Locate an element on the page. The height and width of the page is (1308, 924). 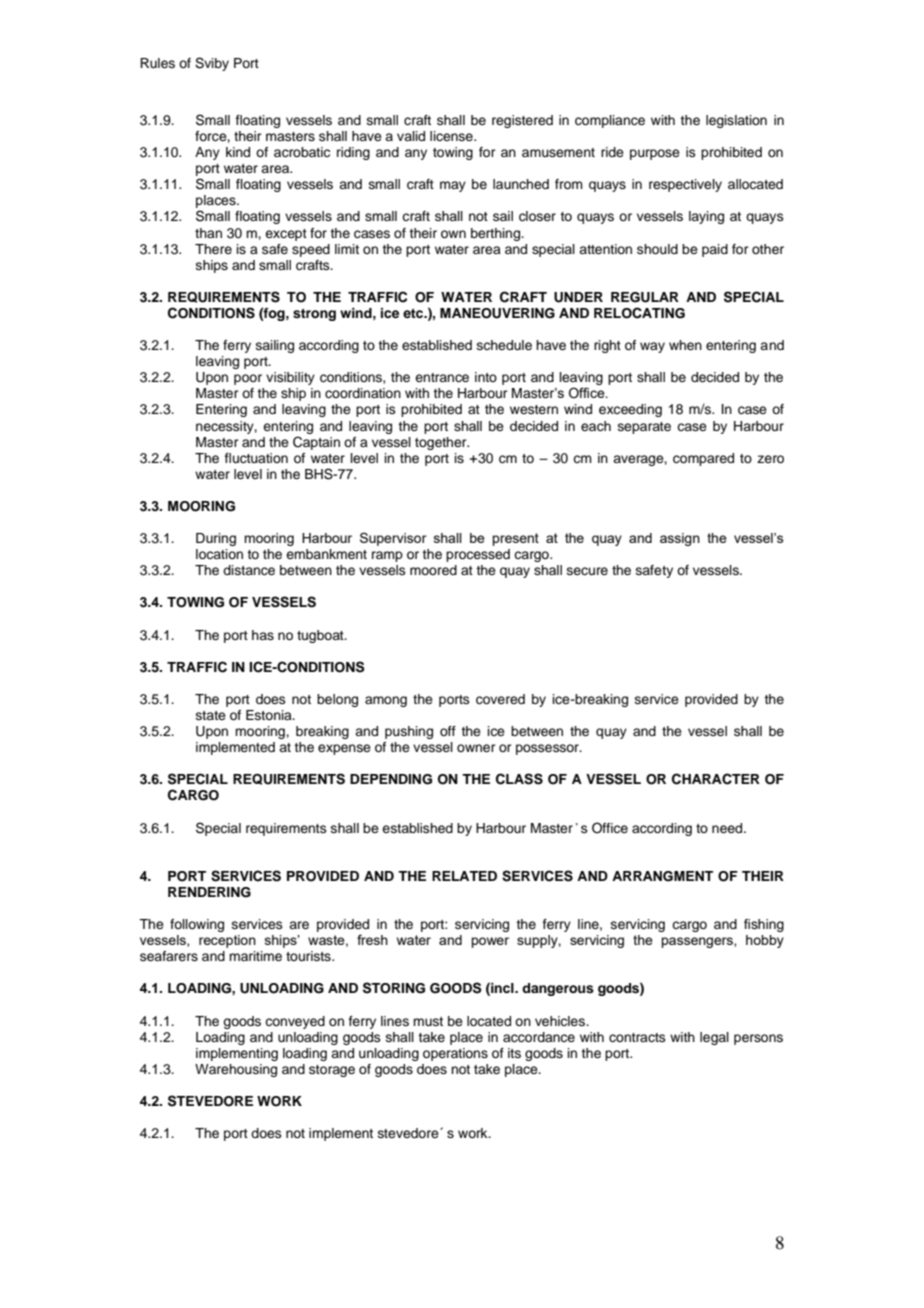
kind is located at coordinates (238, 152).
